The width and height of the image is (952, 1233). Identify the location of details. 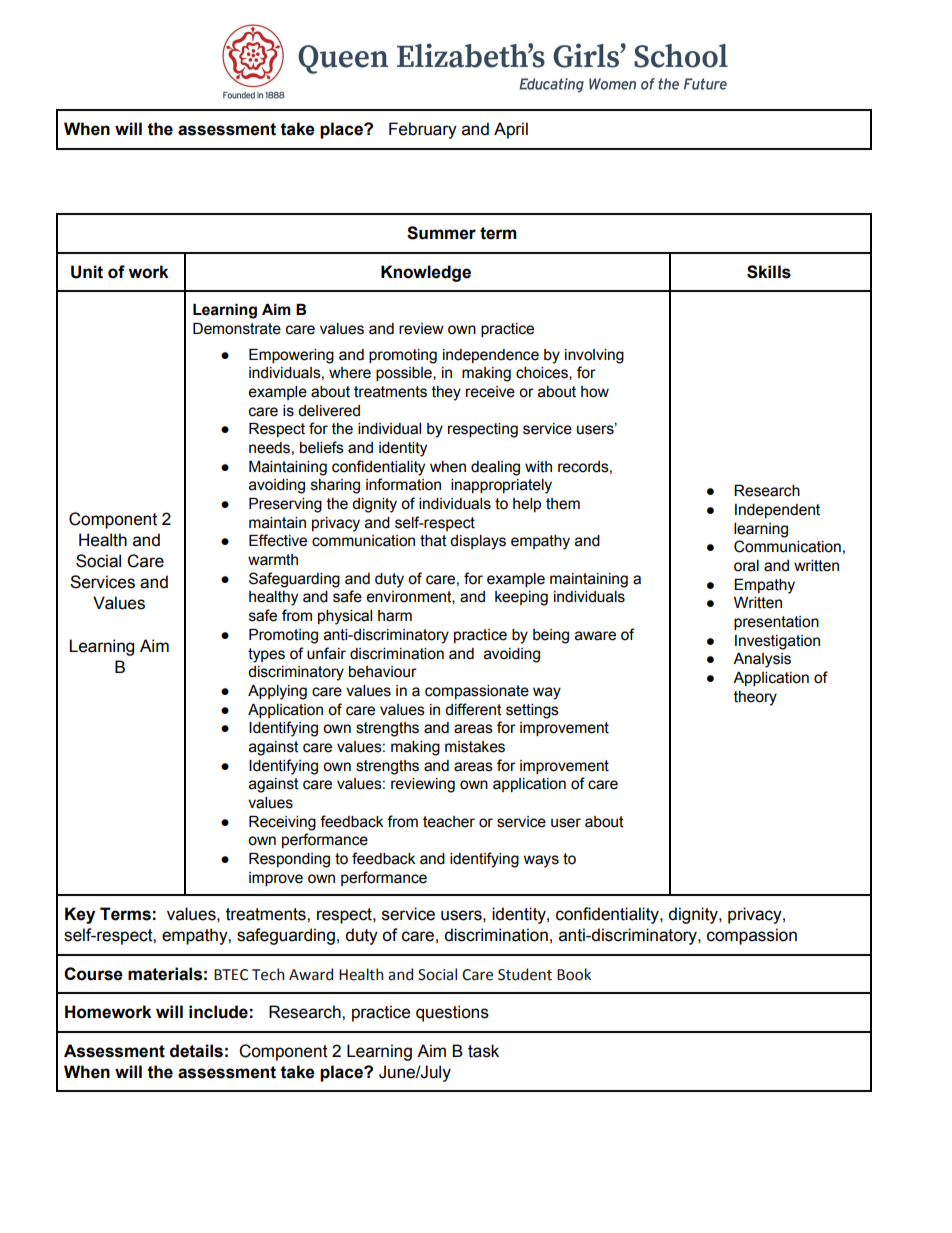
(196, 1051).
